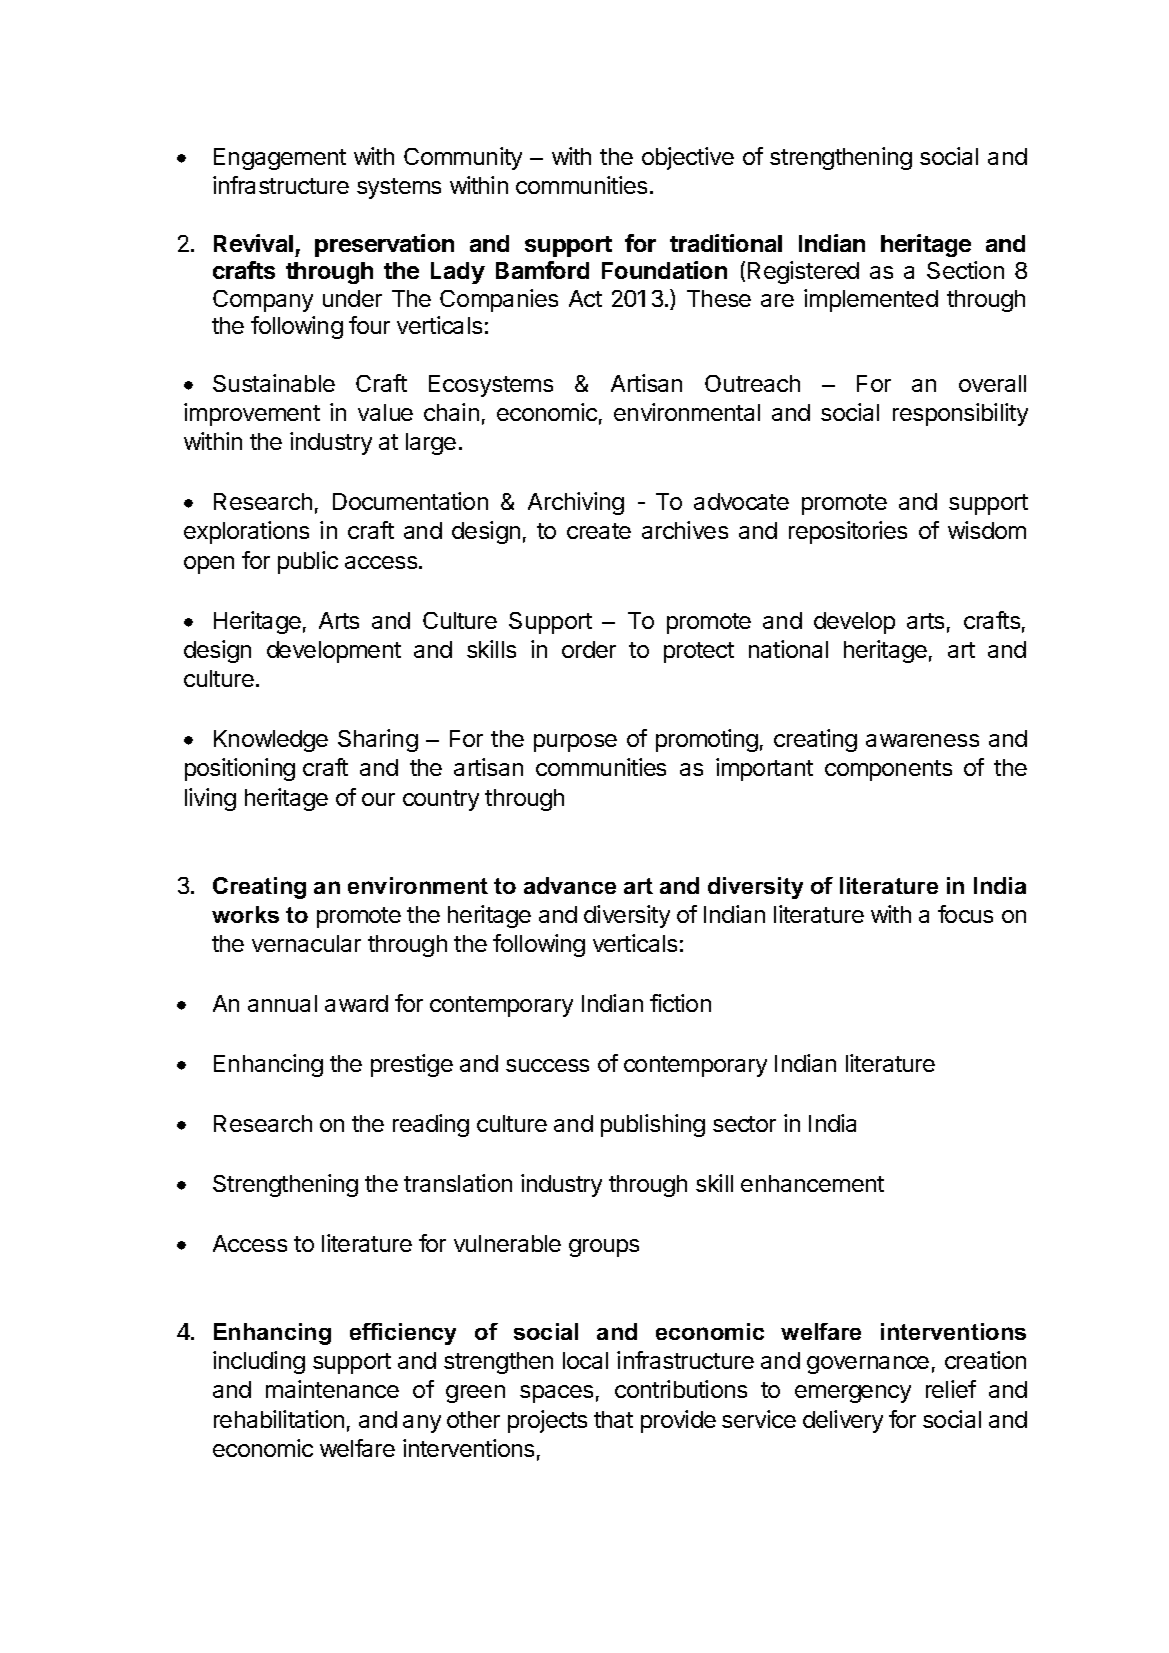 Image resolution: width=1169 pixels, height=1653 pixels. I want to click on awareness, so click(922, 740).
